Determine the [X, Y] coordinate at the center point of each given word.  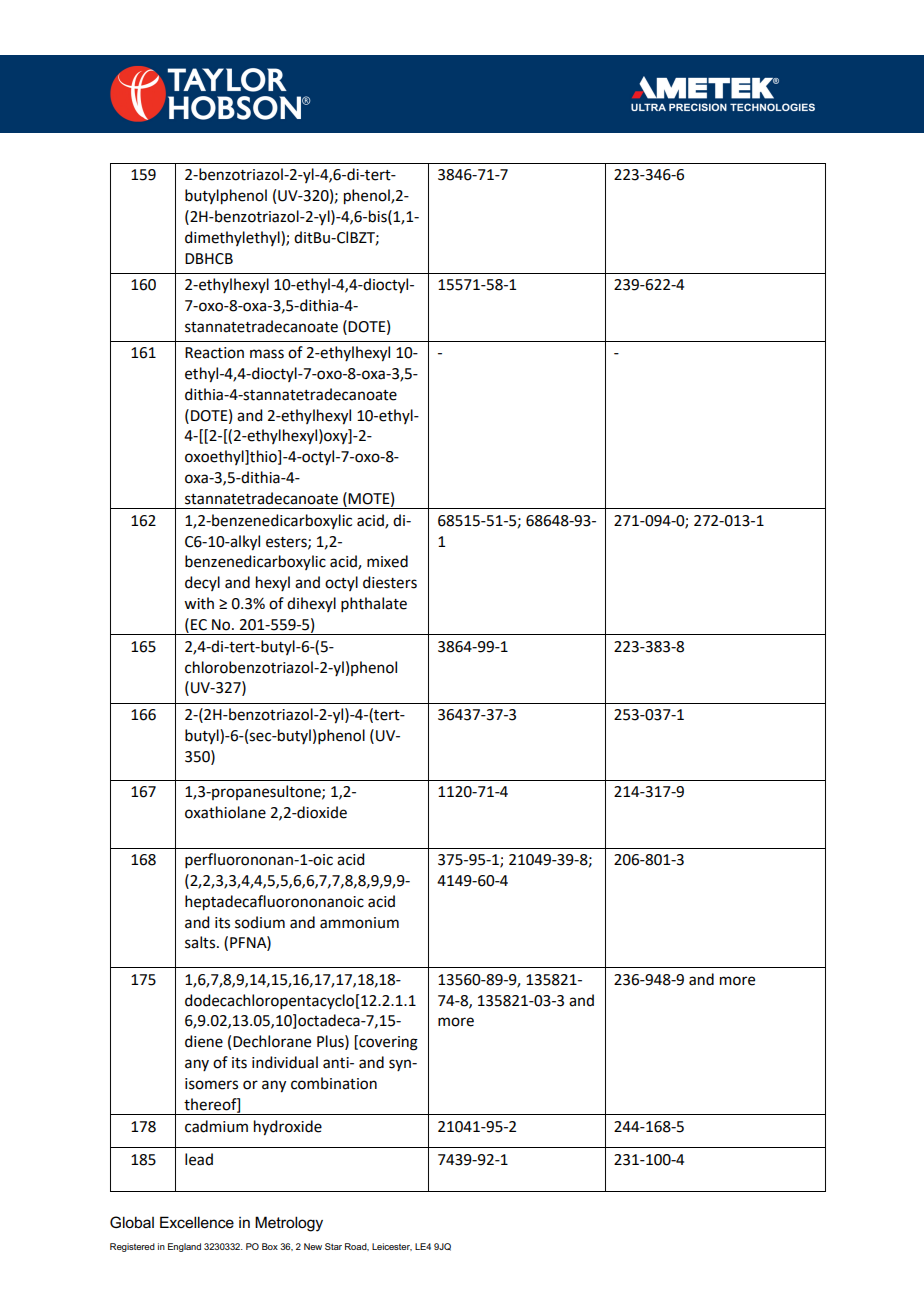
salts [200, 942]
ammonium [359, 923]
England [184, 1247]
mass [267, 354]
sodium [260, 922]
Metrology [289, 1224]
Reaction [214, 353]
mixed [387, 561]
